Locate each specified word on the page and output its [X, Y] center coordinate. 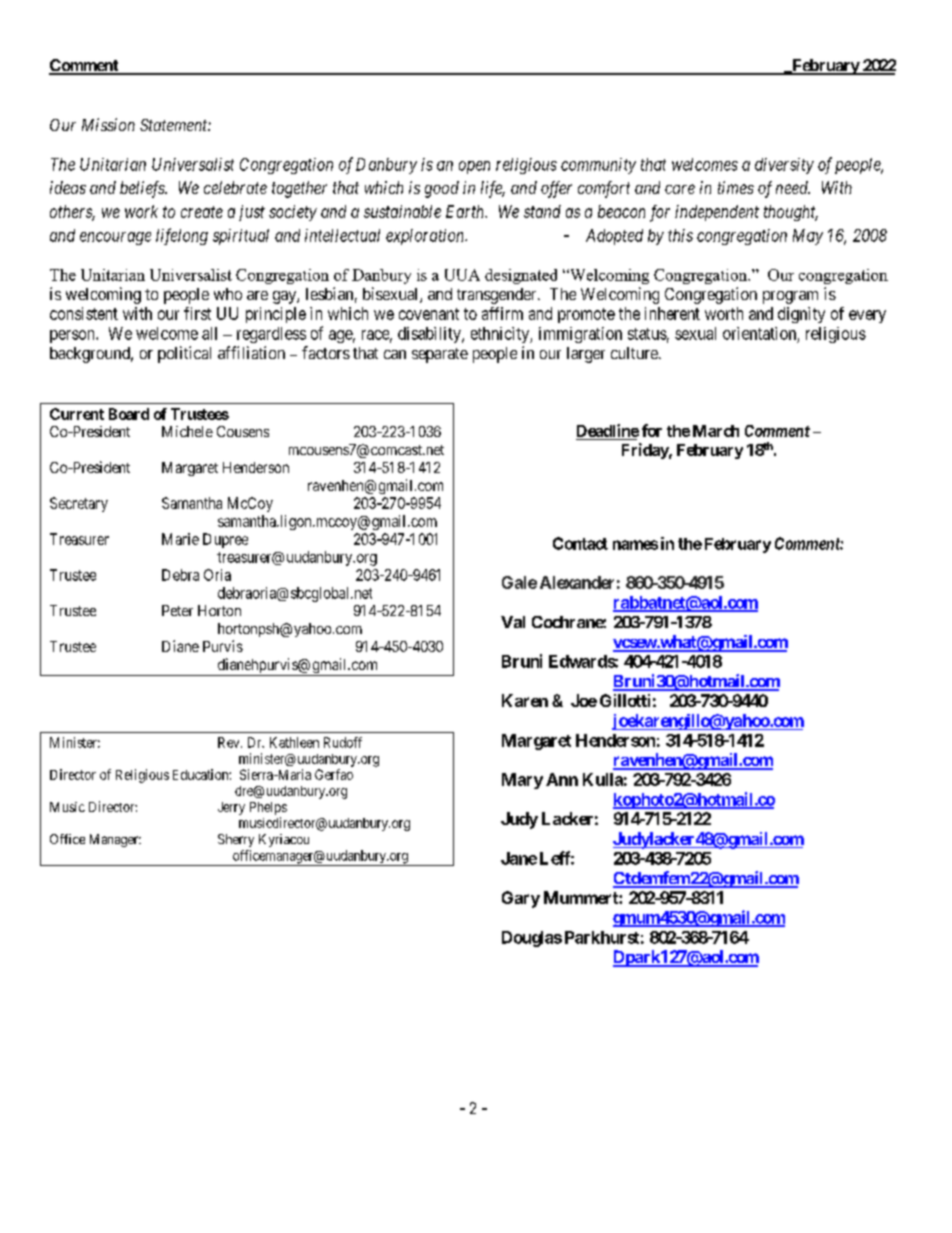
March [716, 431]
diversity [784, 166]
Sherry [236, 840]
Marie [180, 539]
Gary [521, 899]
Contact [580, 543]
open [474, 167]
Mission [108, 124]
